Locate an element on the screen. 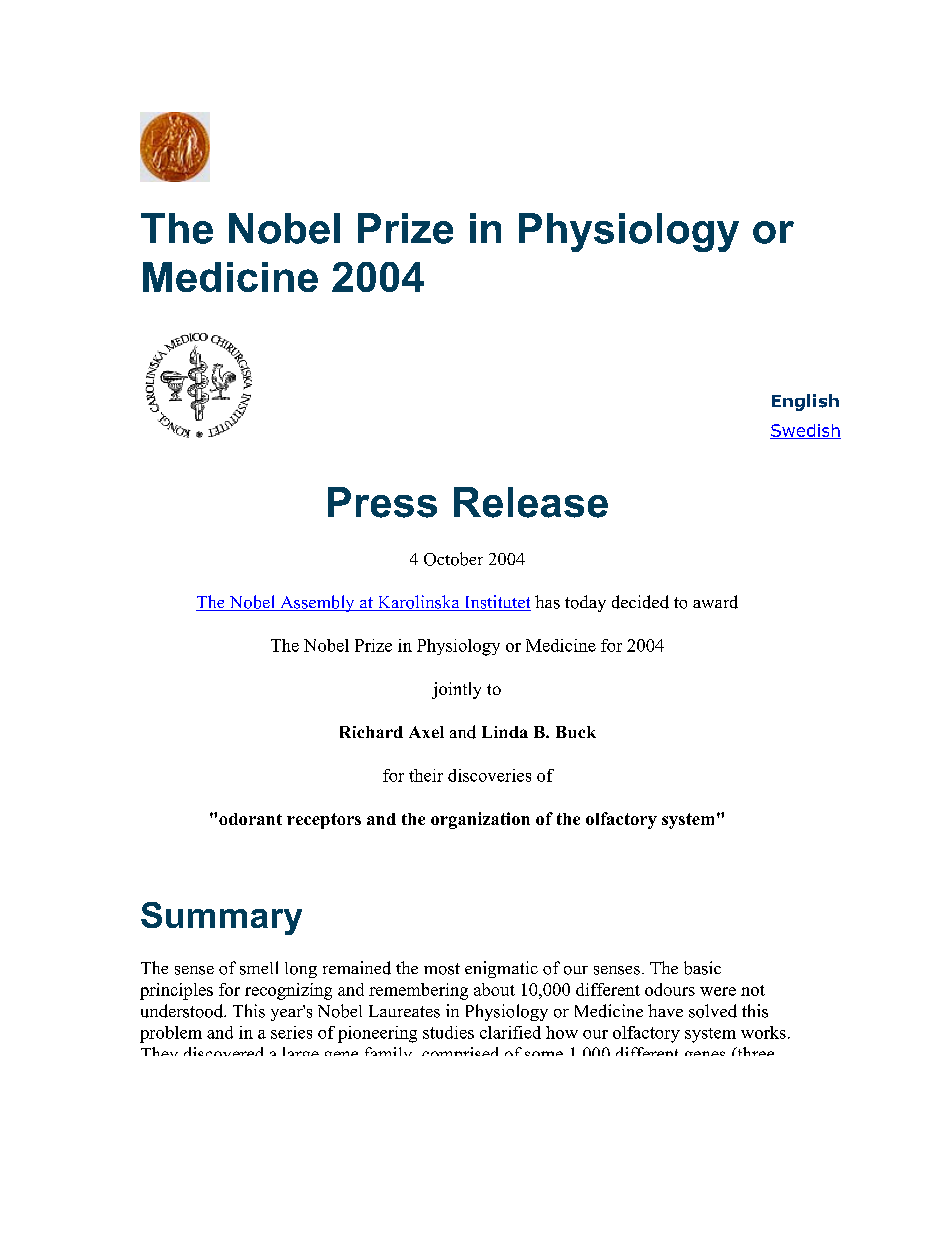 This screenshot has width=952, height=1233. Release is located at coordinates (531, 502).
